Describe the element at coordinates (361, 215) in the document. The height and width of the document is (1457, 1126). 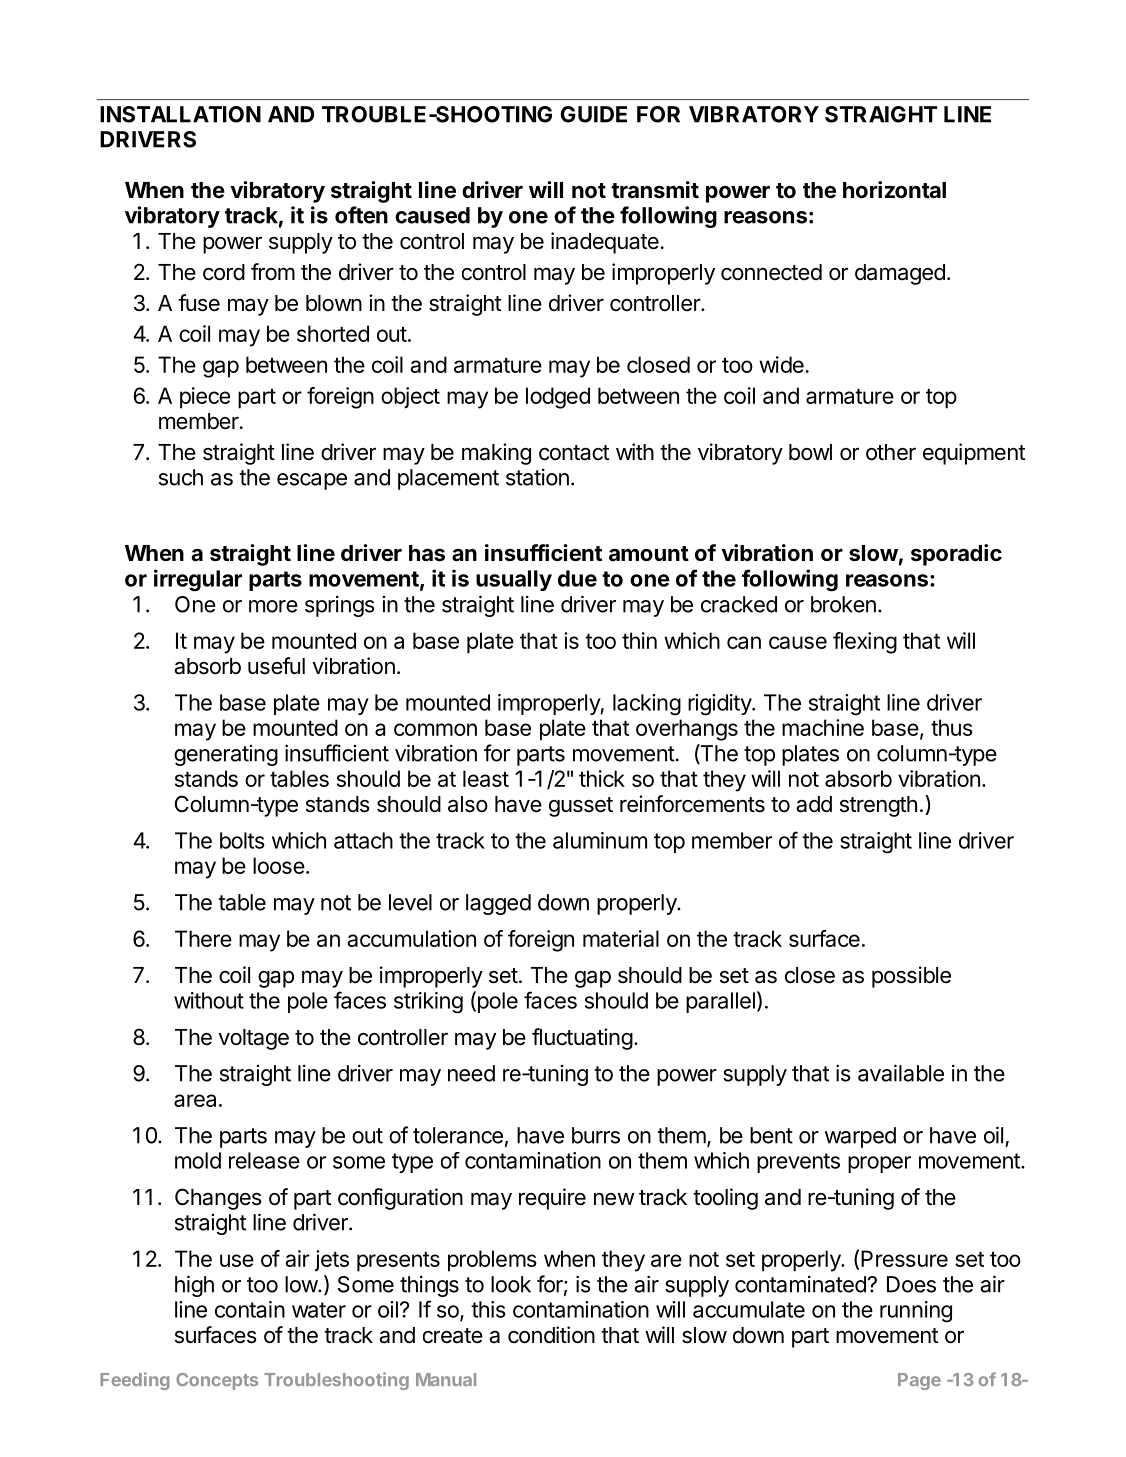
I see `often` at that location.
